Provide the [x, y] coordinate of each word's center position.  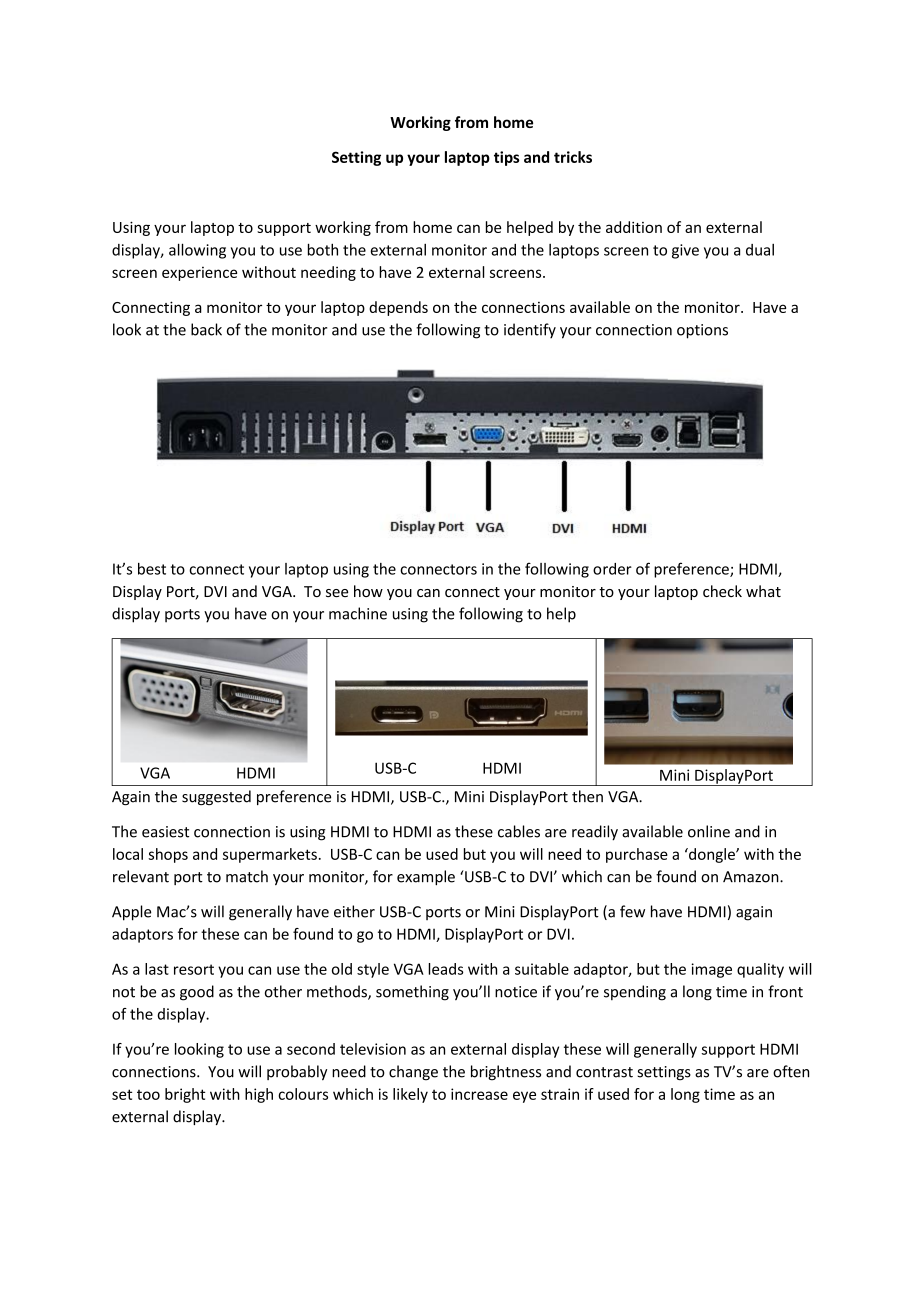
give [685, 251]
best [152, 569]
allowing [197, 251]
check [722, 591]
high [259, 1095]
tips [507, 158]
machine [358, 613]
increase [479, 1094]
